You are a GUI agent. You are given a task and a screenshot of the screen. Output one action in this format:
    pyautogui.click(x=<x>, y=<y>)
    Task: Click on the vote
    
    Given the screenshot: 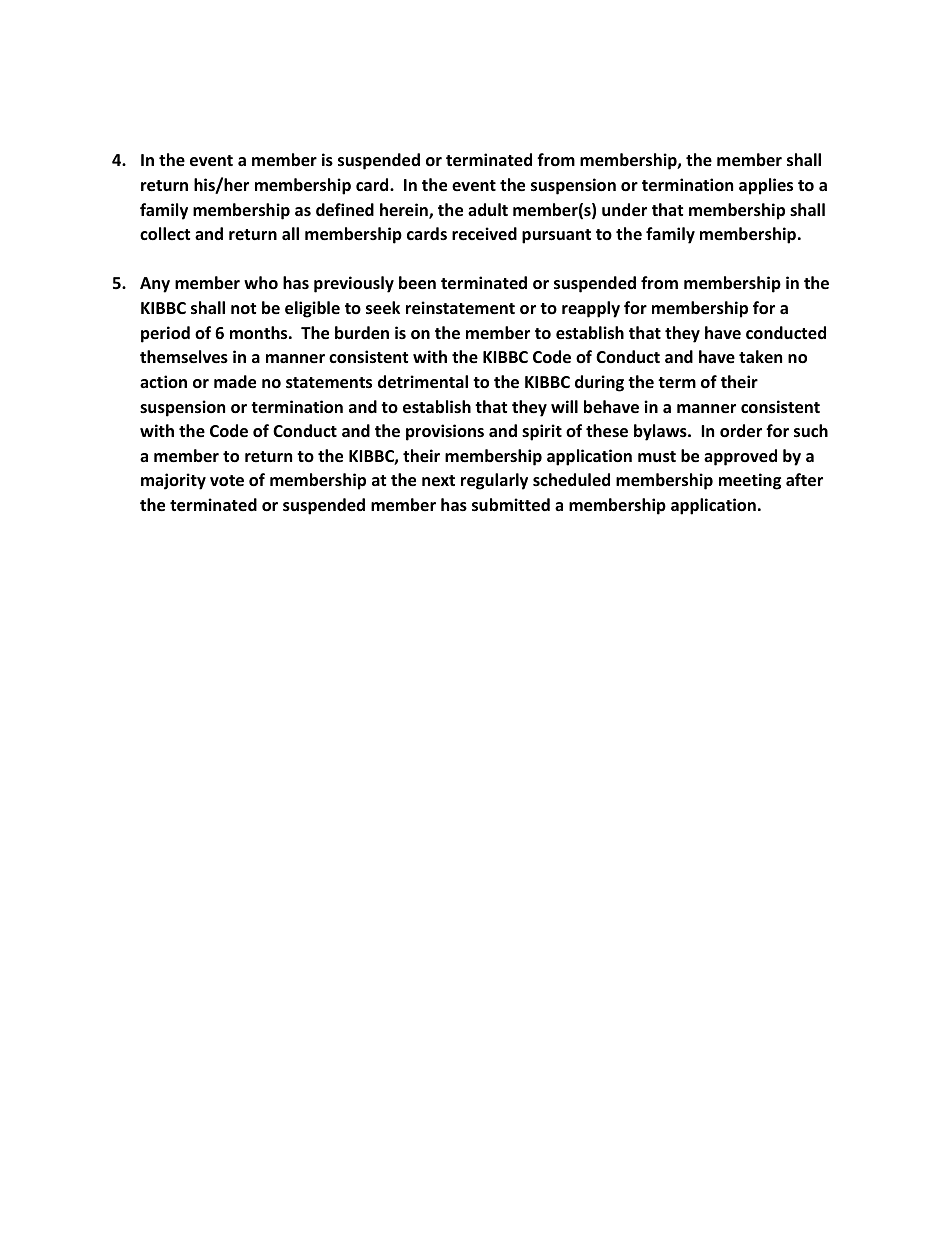 What is the action you would take?
    pyautogui.click(x=227, y=481)
